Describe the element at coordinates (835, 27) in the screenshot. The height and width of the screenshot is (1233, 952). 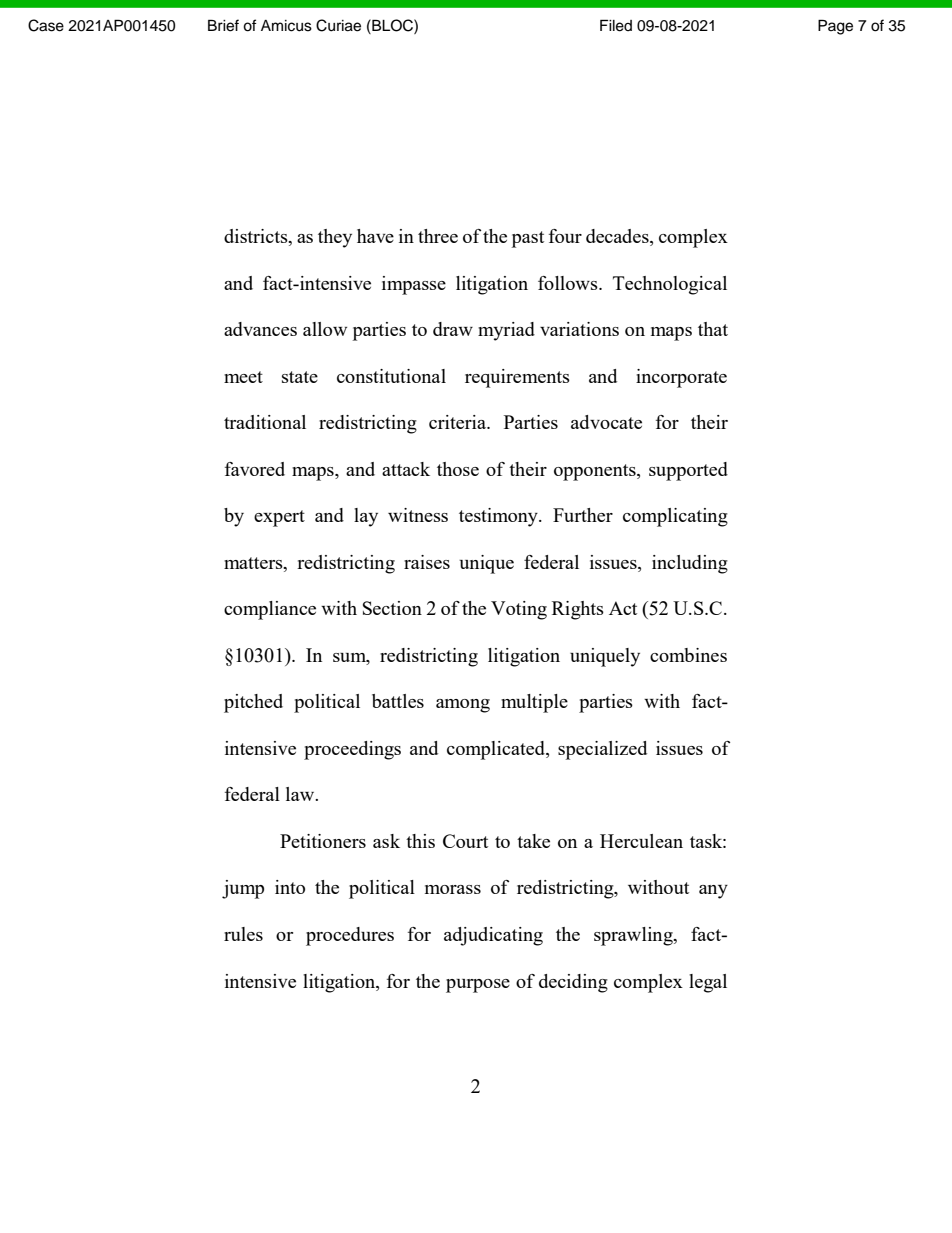
I see `Page` at that location.
